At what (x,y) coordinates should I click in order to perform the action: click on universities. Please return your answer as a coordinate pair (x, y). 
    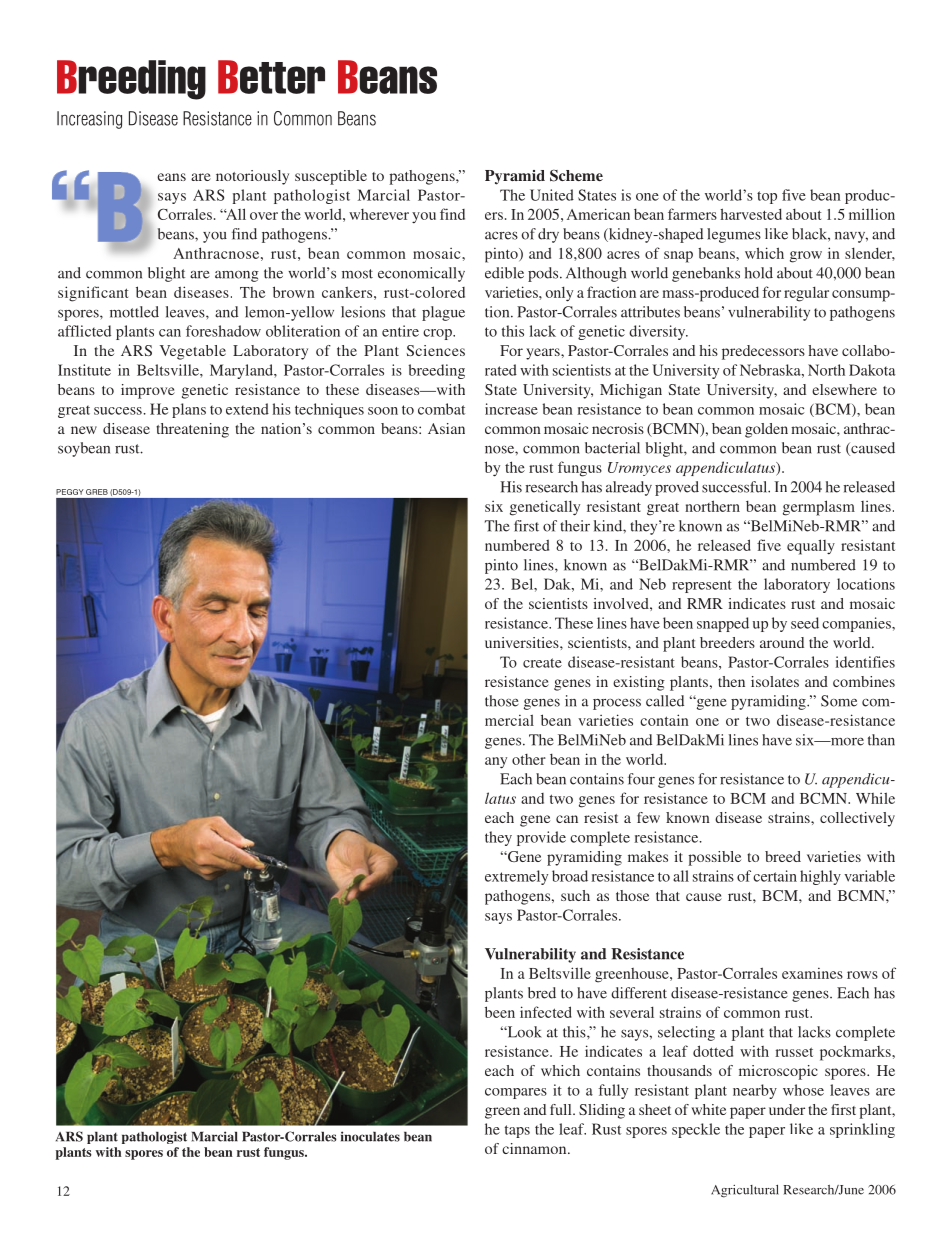
    Looking at the image, I should click on (523, 642).
